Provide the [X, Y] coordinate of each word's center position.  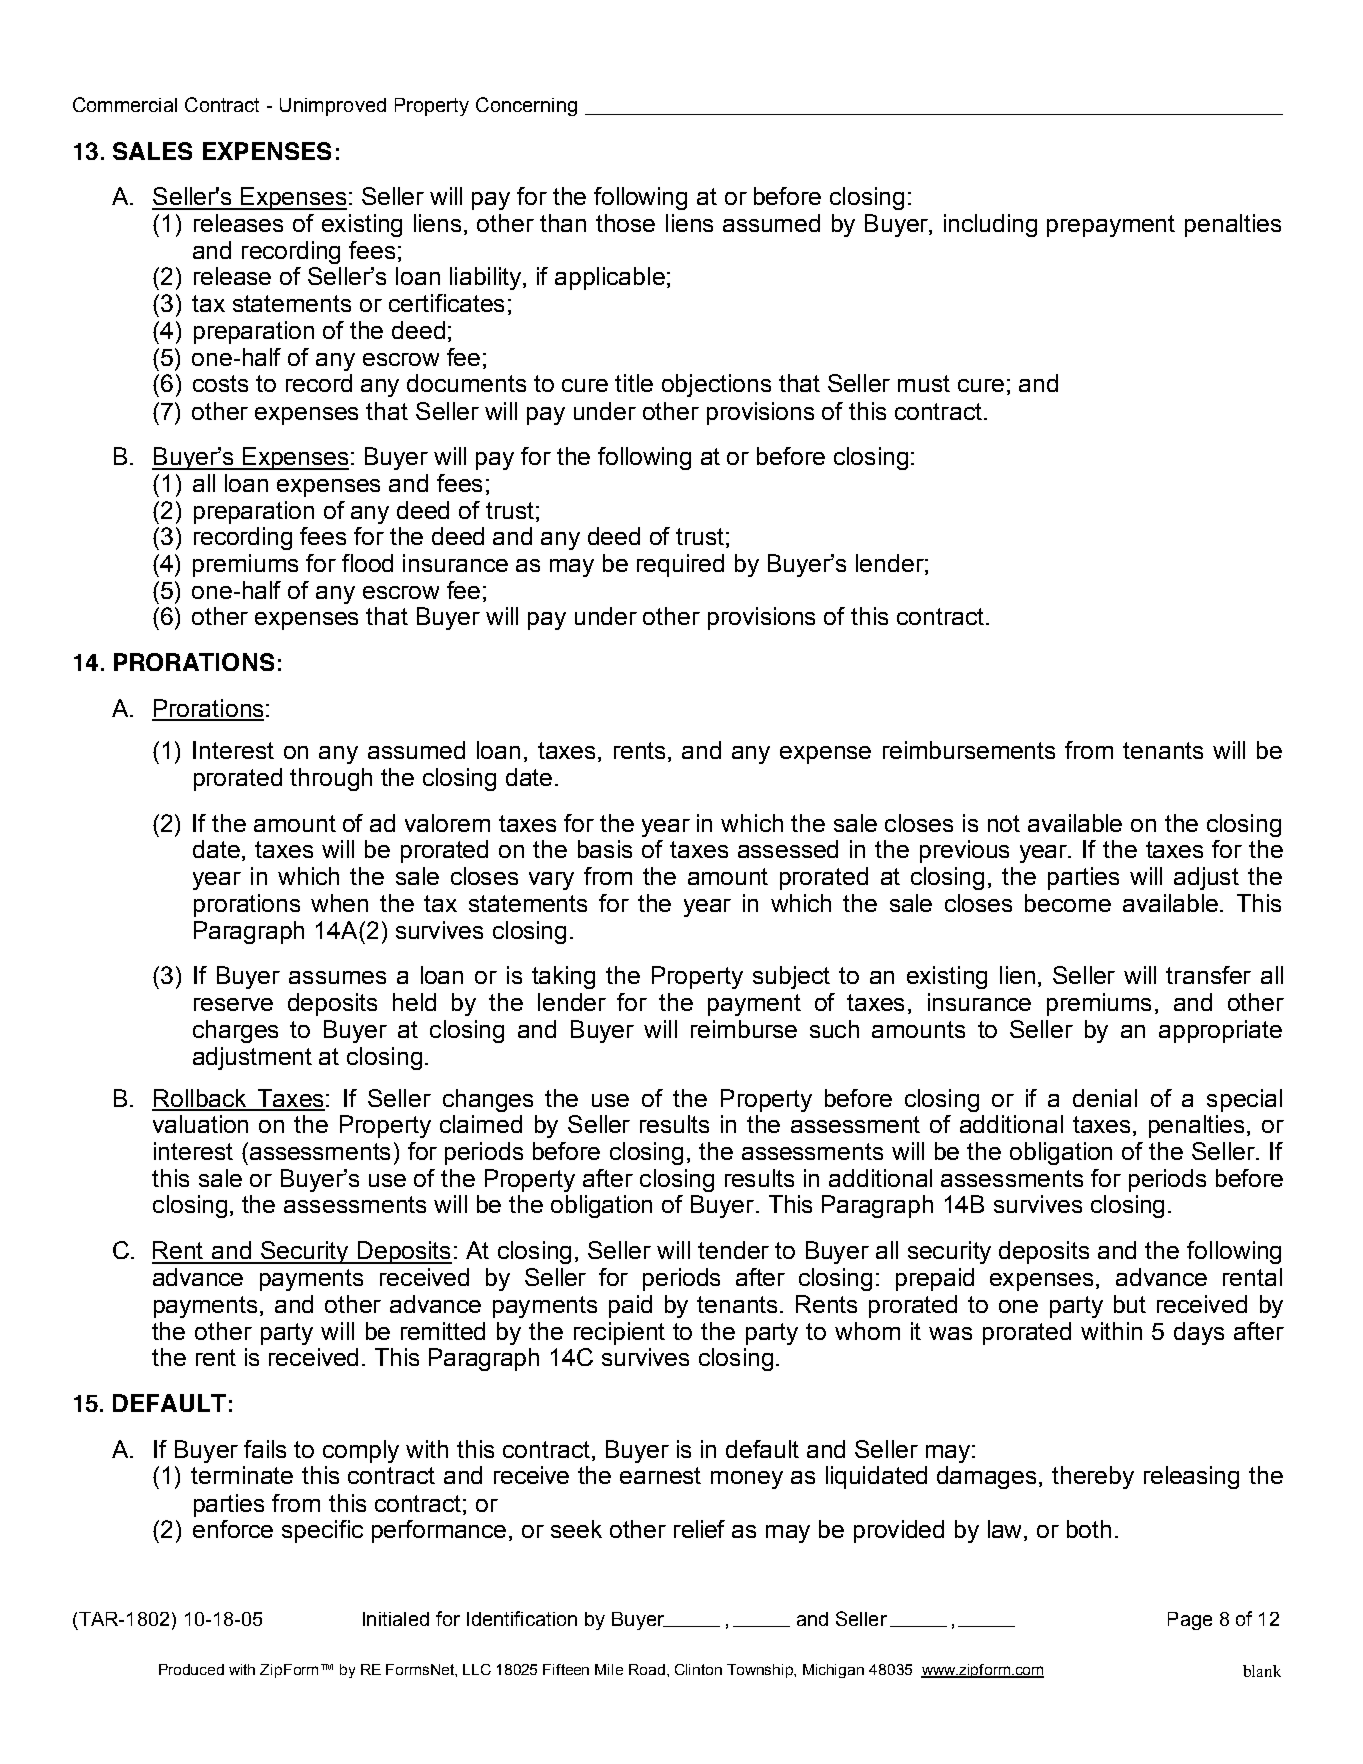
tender [733, 1250]
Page [1190, 1621]
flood [367, 563]
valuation [200, 1124]
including [990, 225]
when [339, 903]
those [625, 223]
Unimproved [333, 107]
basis [605, 849]
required [680, 565]
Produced [191, 1669]
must [924, 383]
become [1068, 903]
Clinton [698, 1669]
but [1130, 1304]
